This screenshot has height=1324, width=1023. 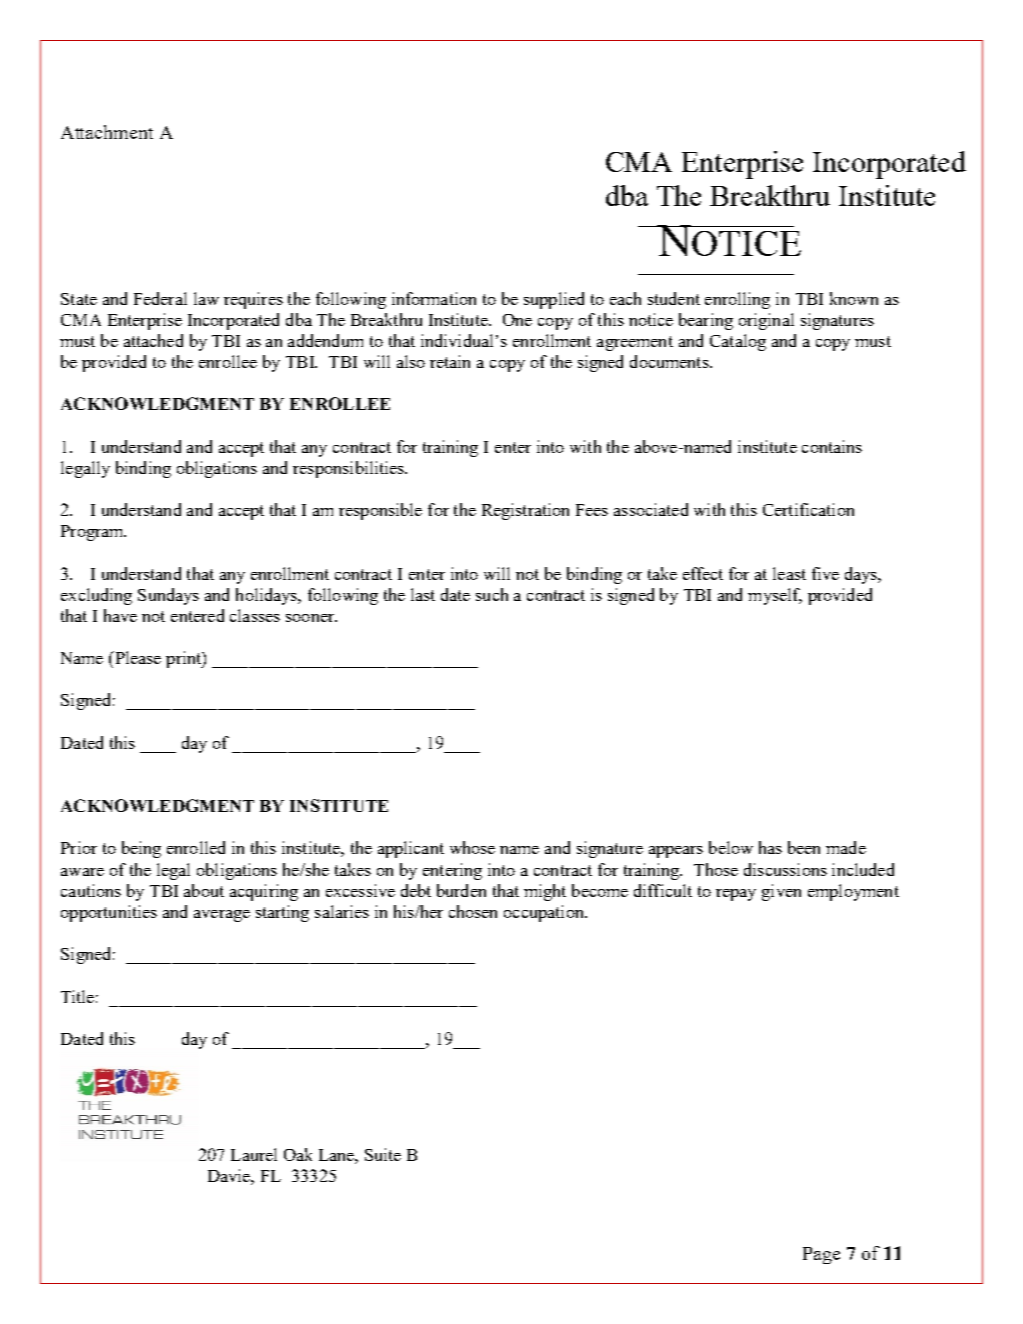 I want to click on information, so click(x=434, y=298).
